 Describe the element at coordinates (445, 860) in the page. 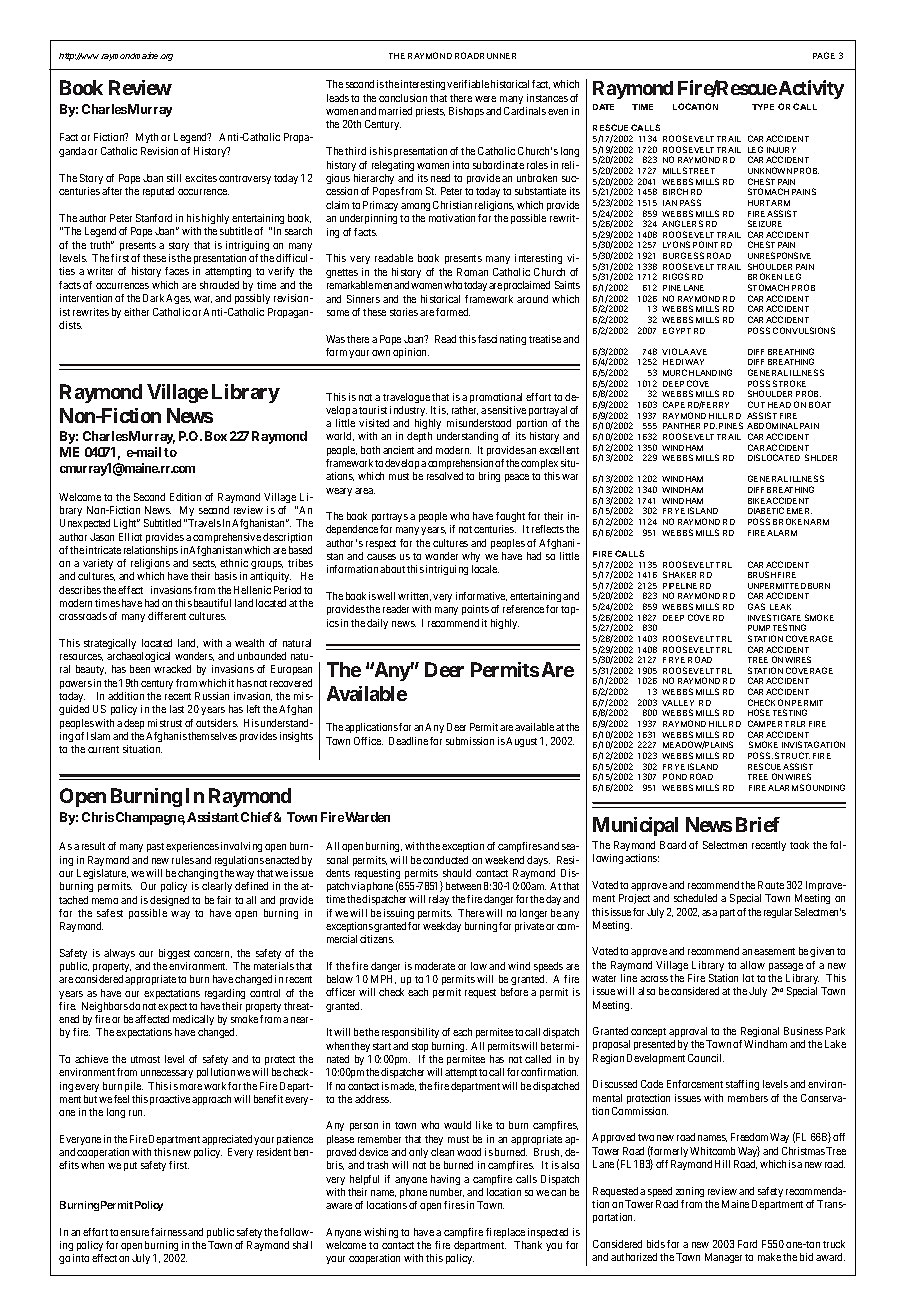

I see `conducted` at that location.
